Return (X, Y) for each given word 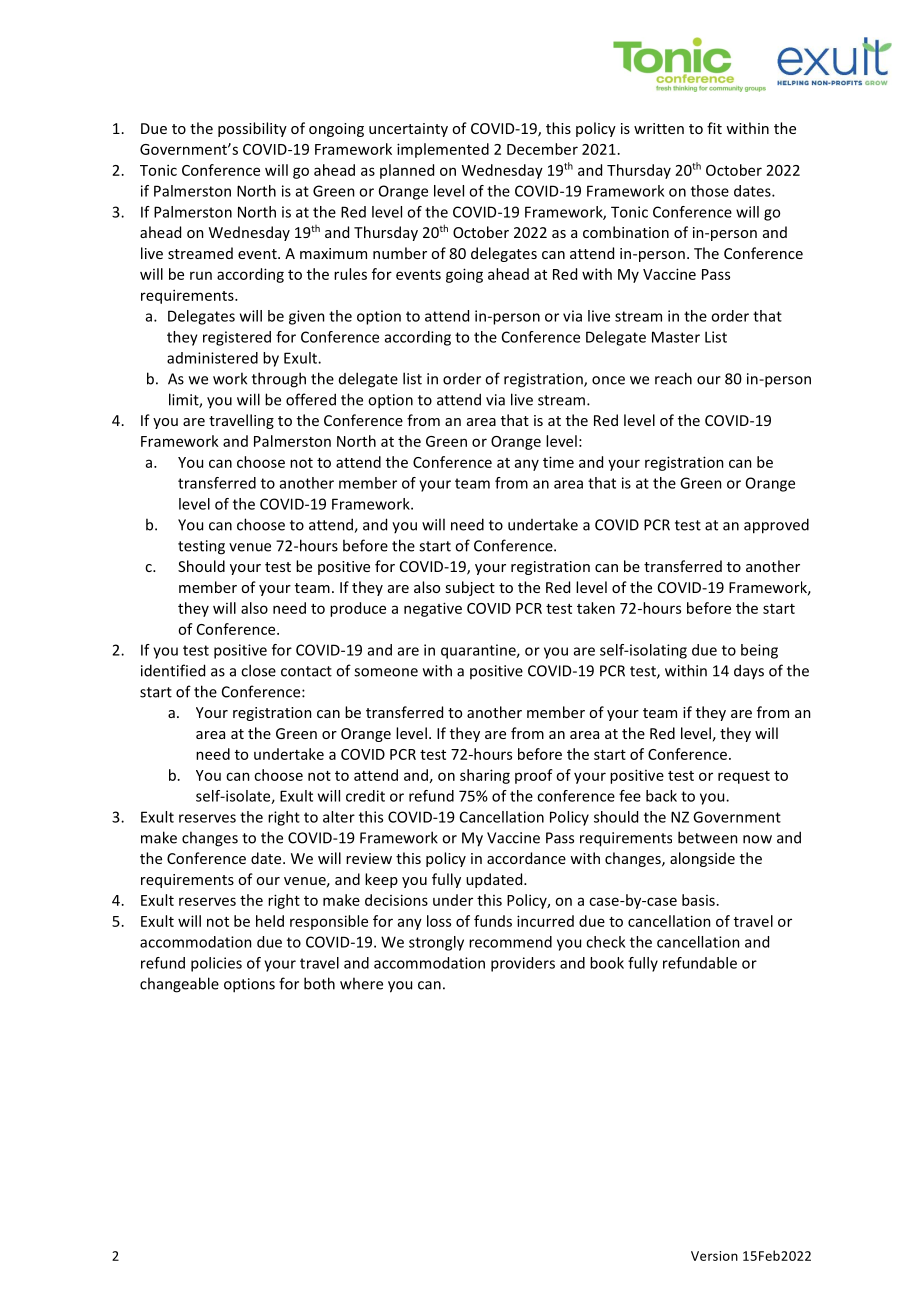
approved (776, 526)
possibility (252, 129)
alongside (702, 859)
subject (470, 588)
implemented (443, 150)
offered (311, 399)
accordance (526, 858)
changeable (179, 985)
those (710, 191)
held (270, 921)
